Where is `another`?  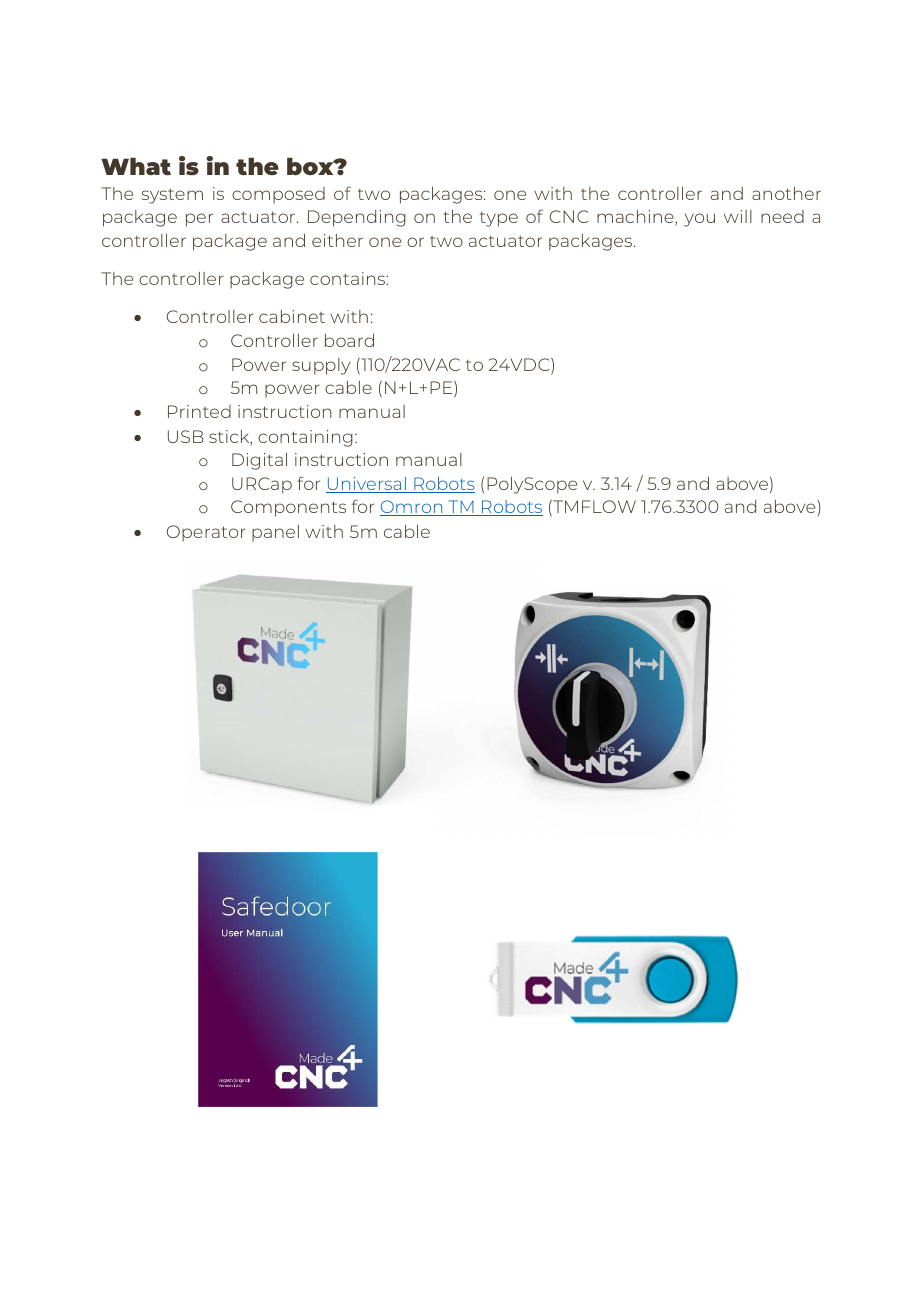
another is located at coordinates (786, 193).
